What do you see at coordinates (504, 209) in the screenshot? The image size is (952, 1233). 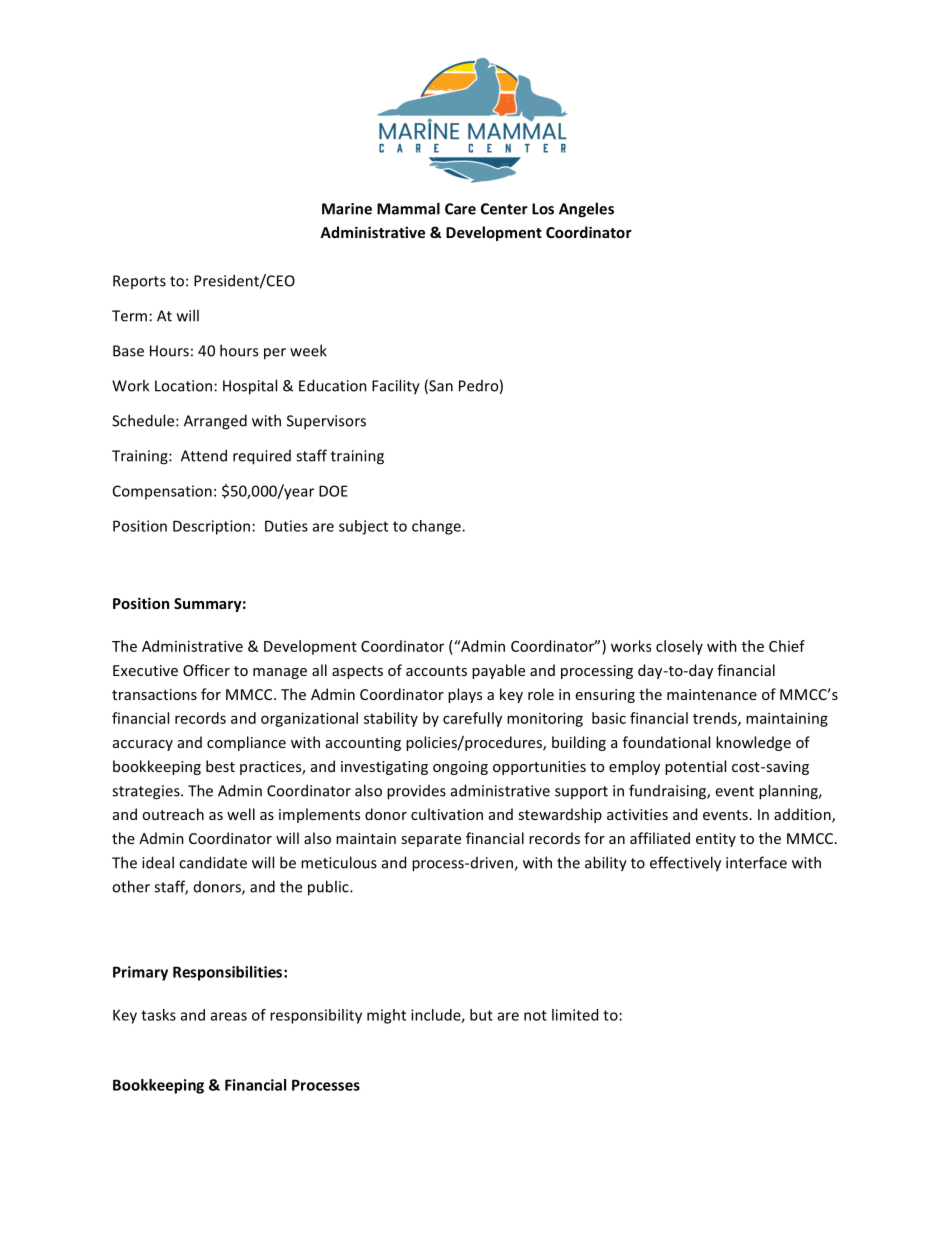 I see `Center` at bounding box center [504, 209].
